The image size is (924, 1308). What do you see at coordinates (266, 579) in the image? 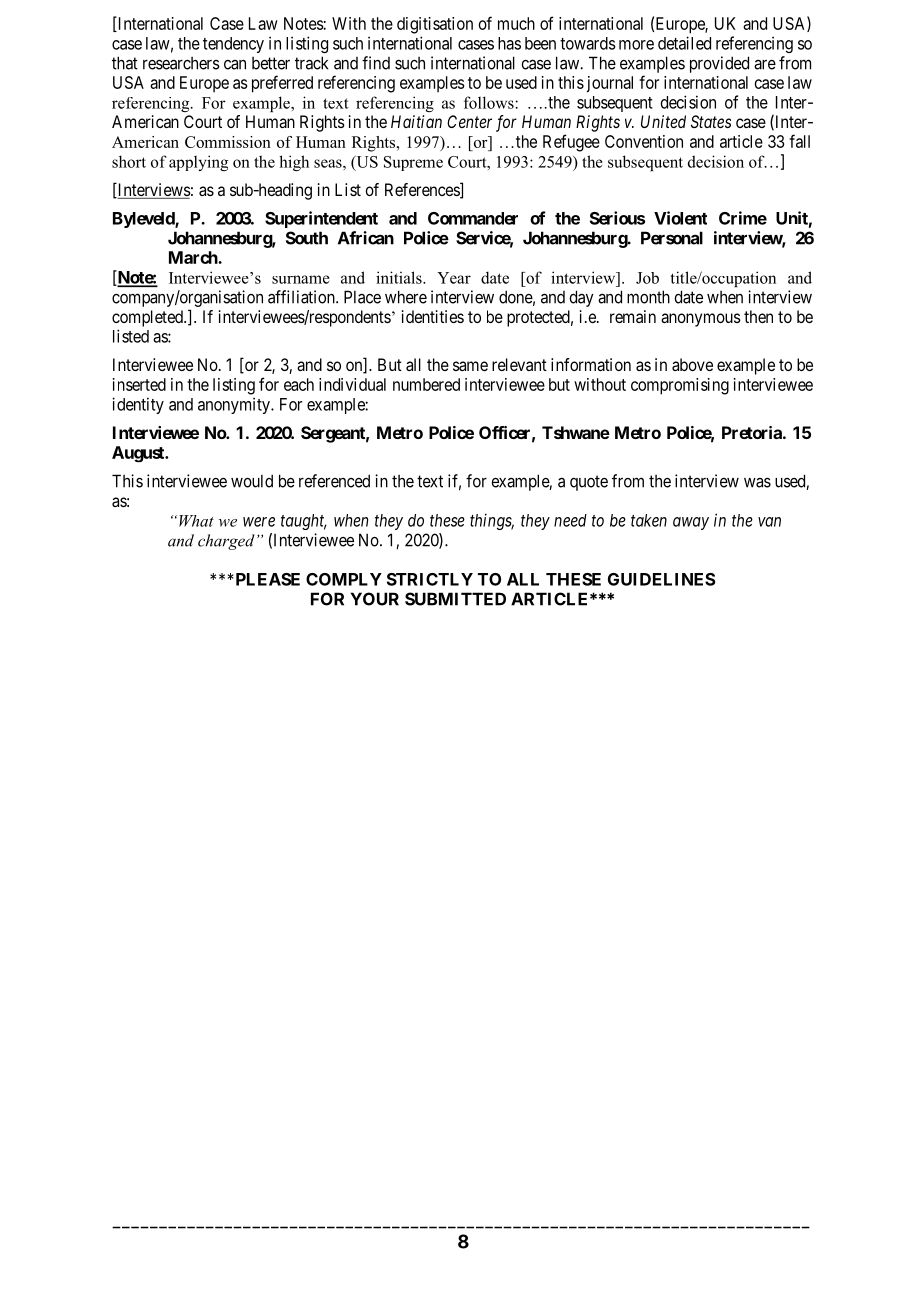
I see `PLEASE` at bounding box center [266, 579].
